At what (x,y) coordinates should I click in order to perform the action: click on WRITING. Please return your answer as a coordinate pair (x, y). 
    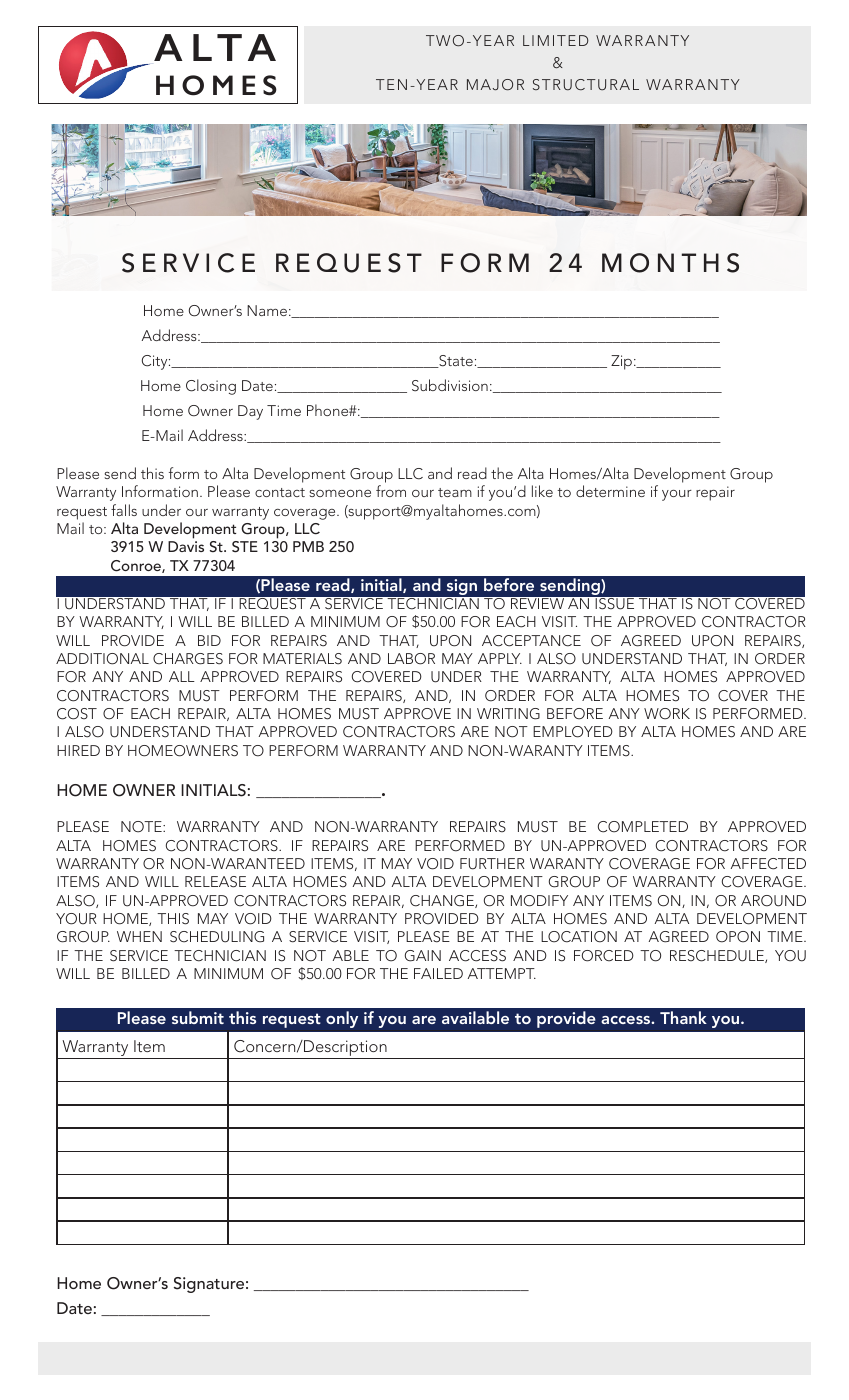
    Looking at the image, I should click on (508, 714).
